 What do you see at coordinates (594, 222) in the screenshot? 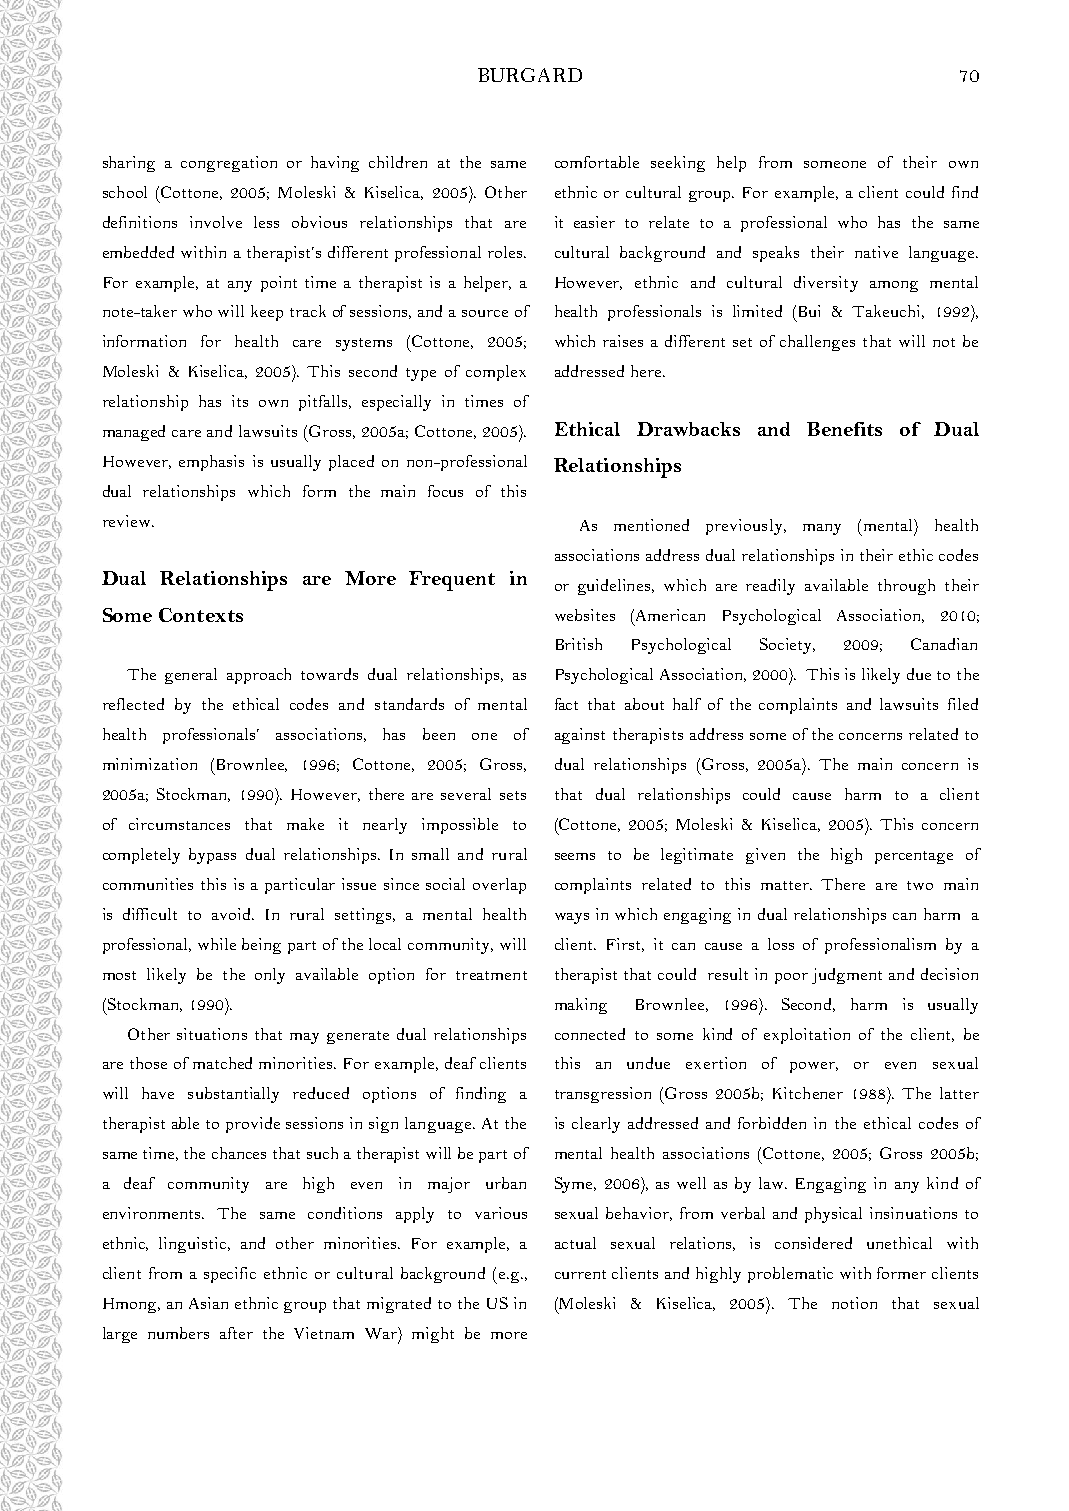
I see `easier` at bounding box center [594, 222].
